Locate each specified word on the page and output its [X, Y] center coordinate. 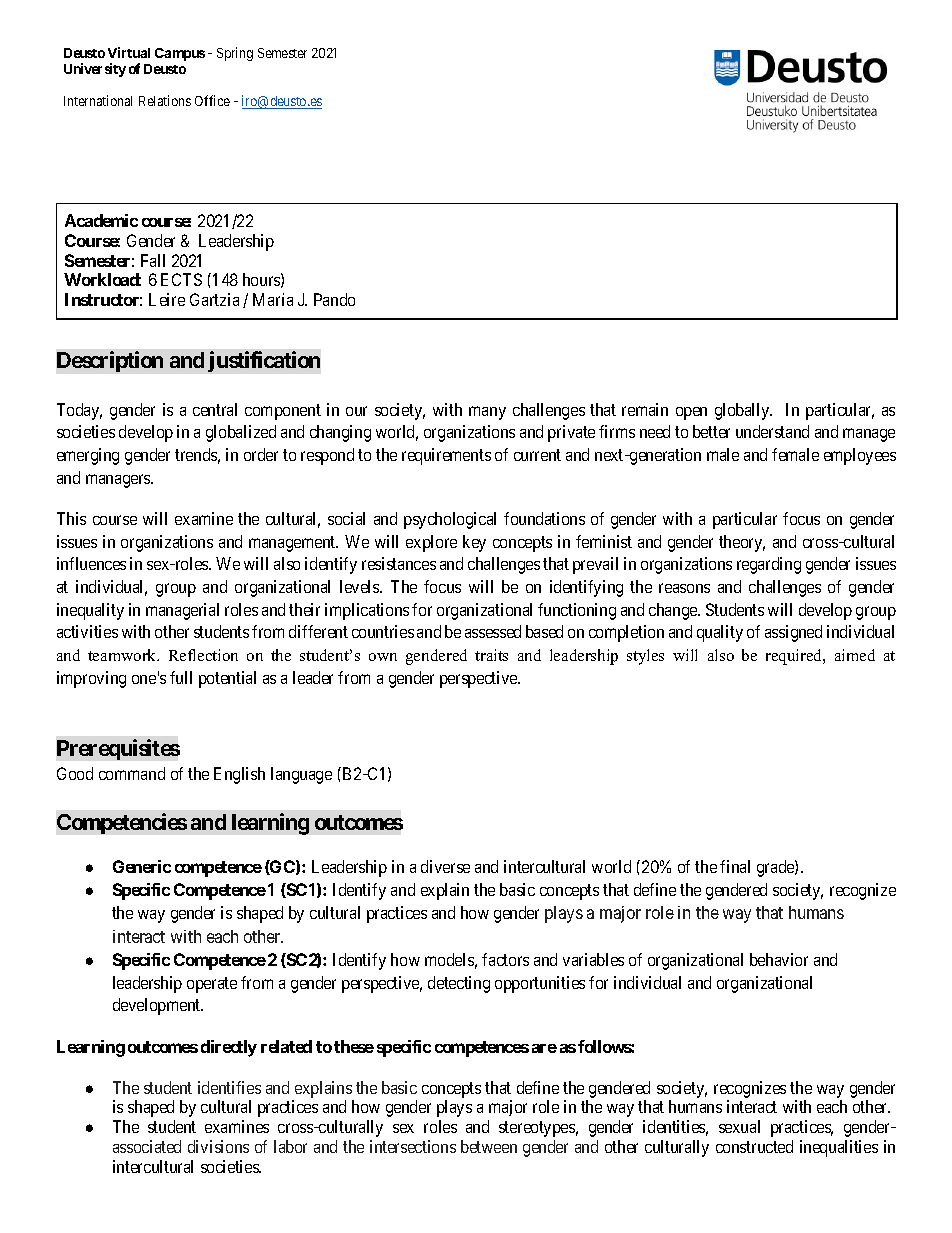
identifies [229, 1087]
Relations [165, 100]
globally [743, 411]
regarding [769, 565]
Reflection [203, 655]
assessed [493, 631]
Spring [235, 54]
